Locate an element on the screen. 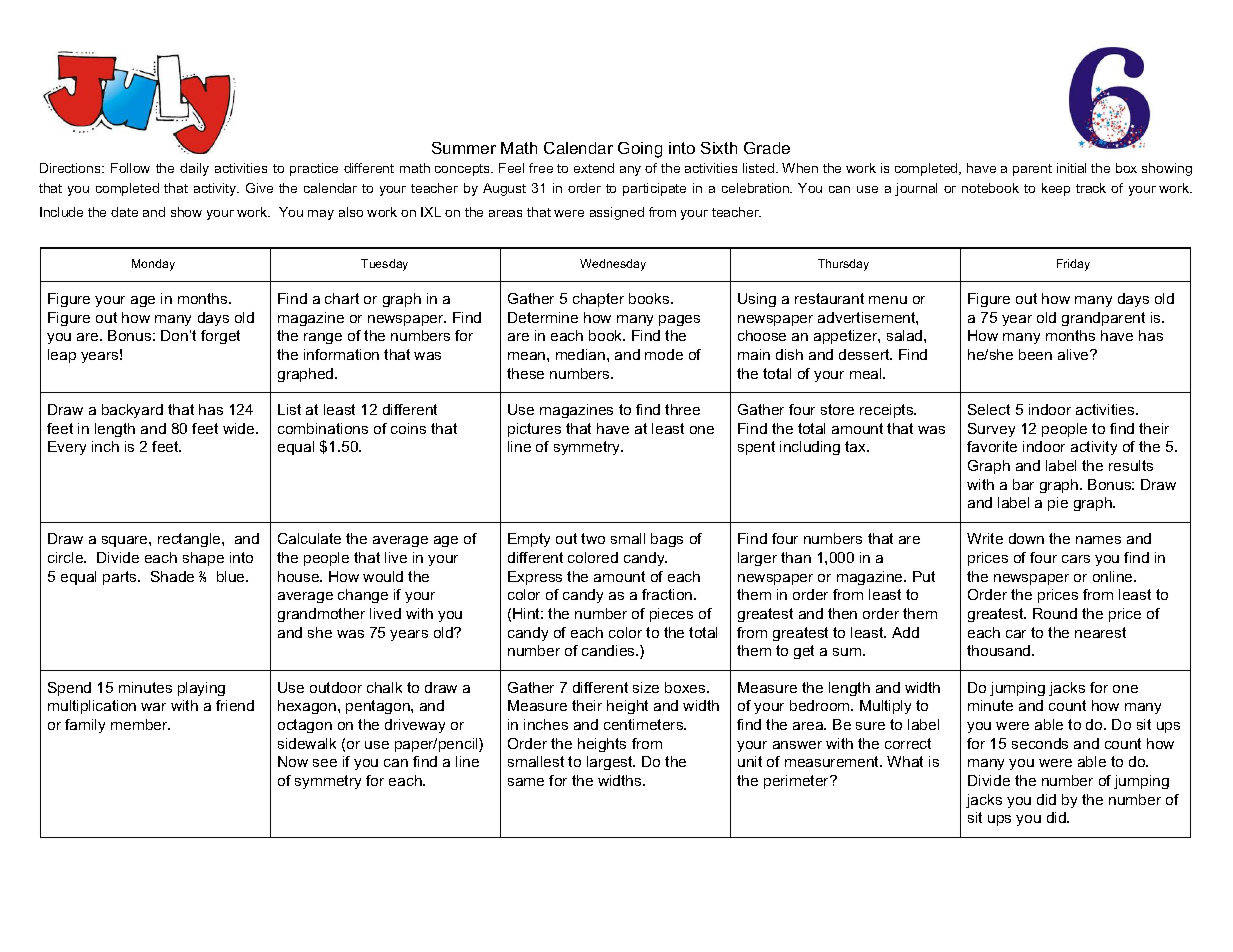 The image size is (1233, 952). chapter is located at coordinates (598, 300).
